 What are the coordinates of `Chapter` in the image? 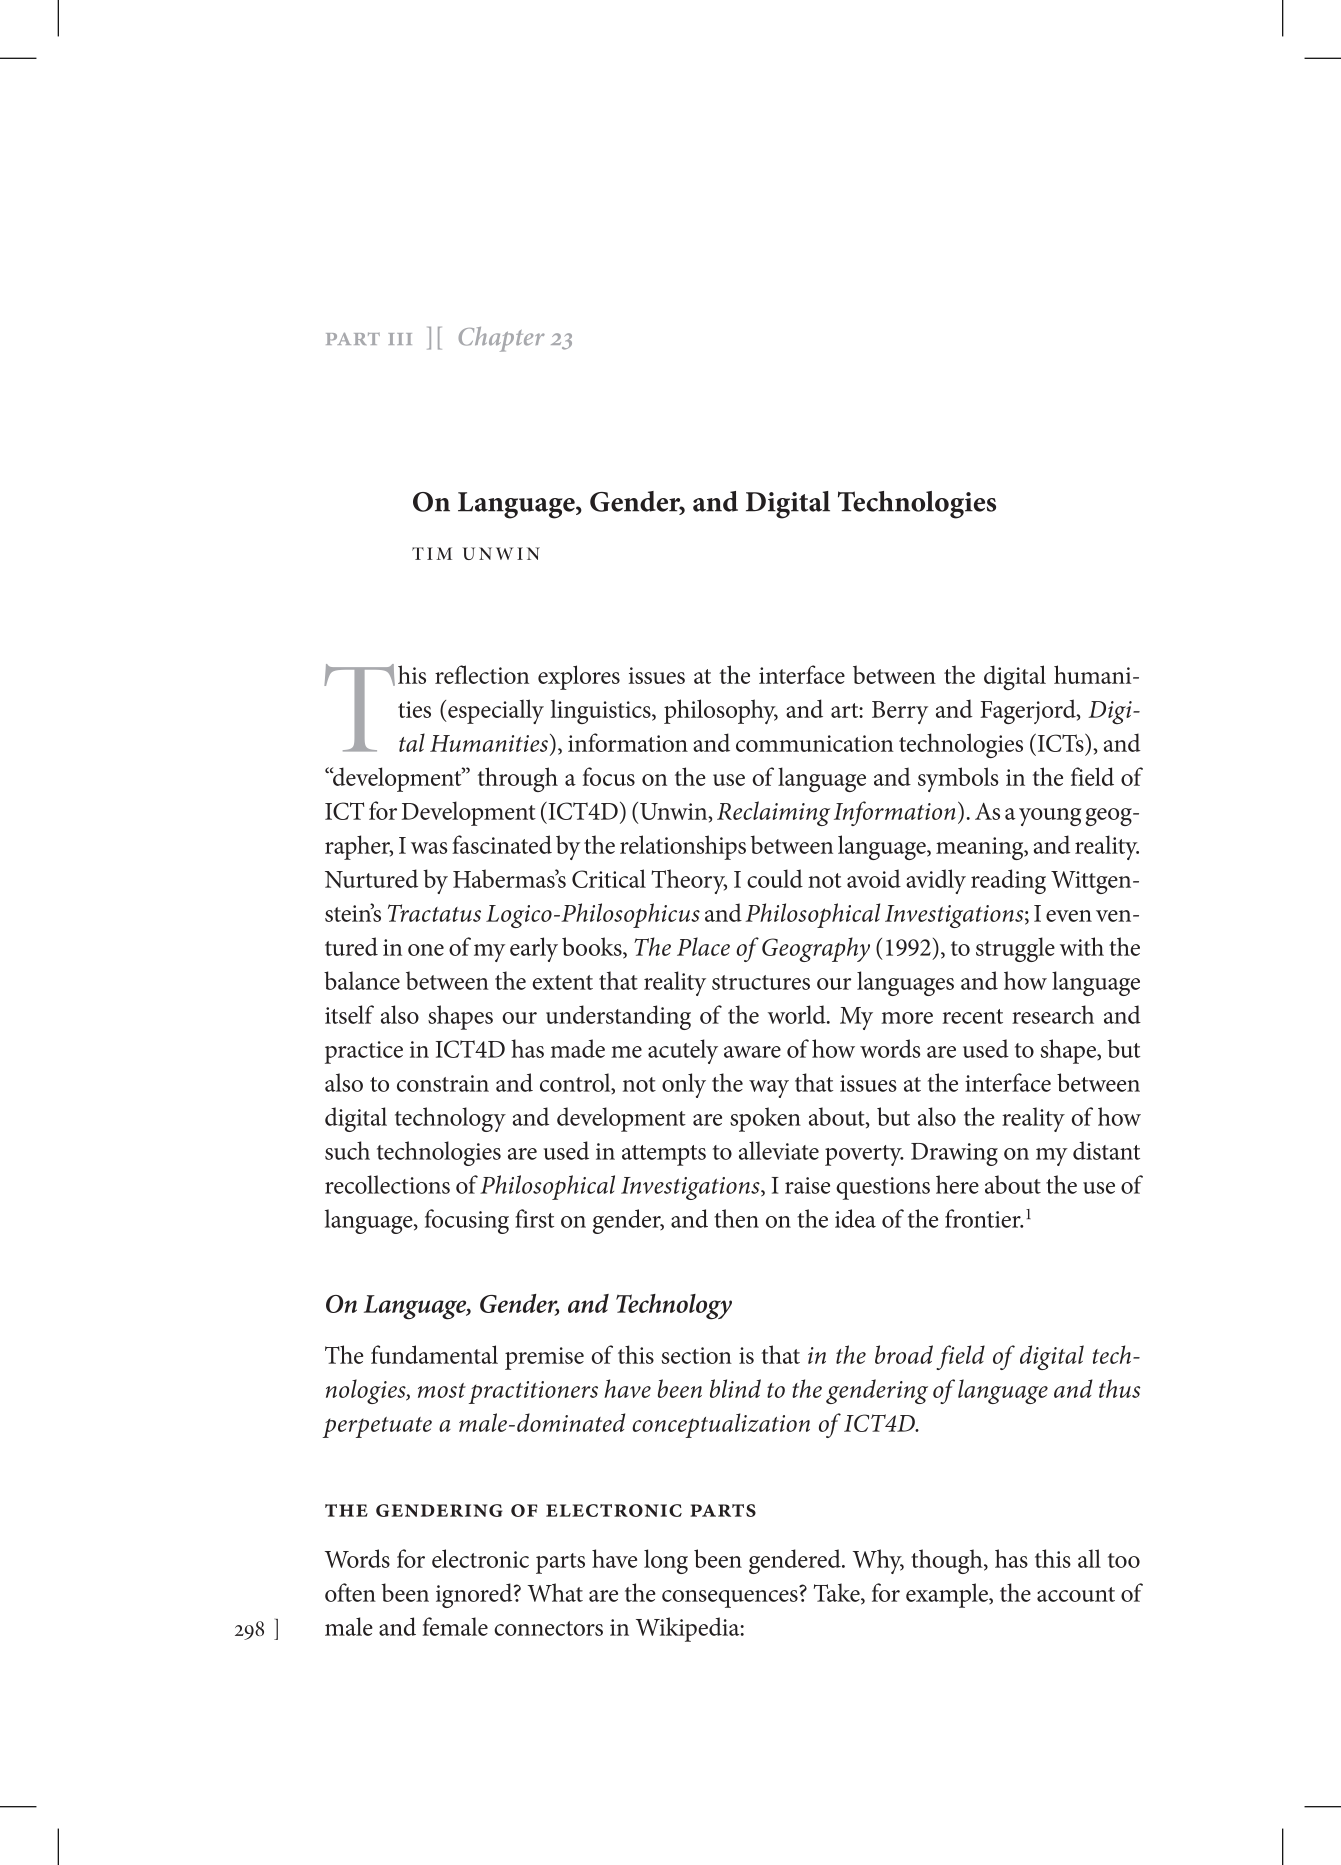 It's located at (502, 339).
